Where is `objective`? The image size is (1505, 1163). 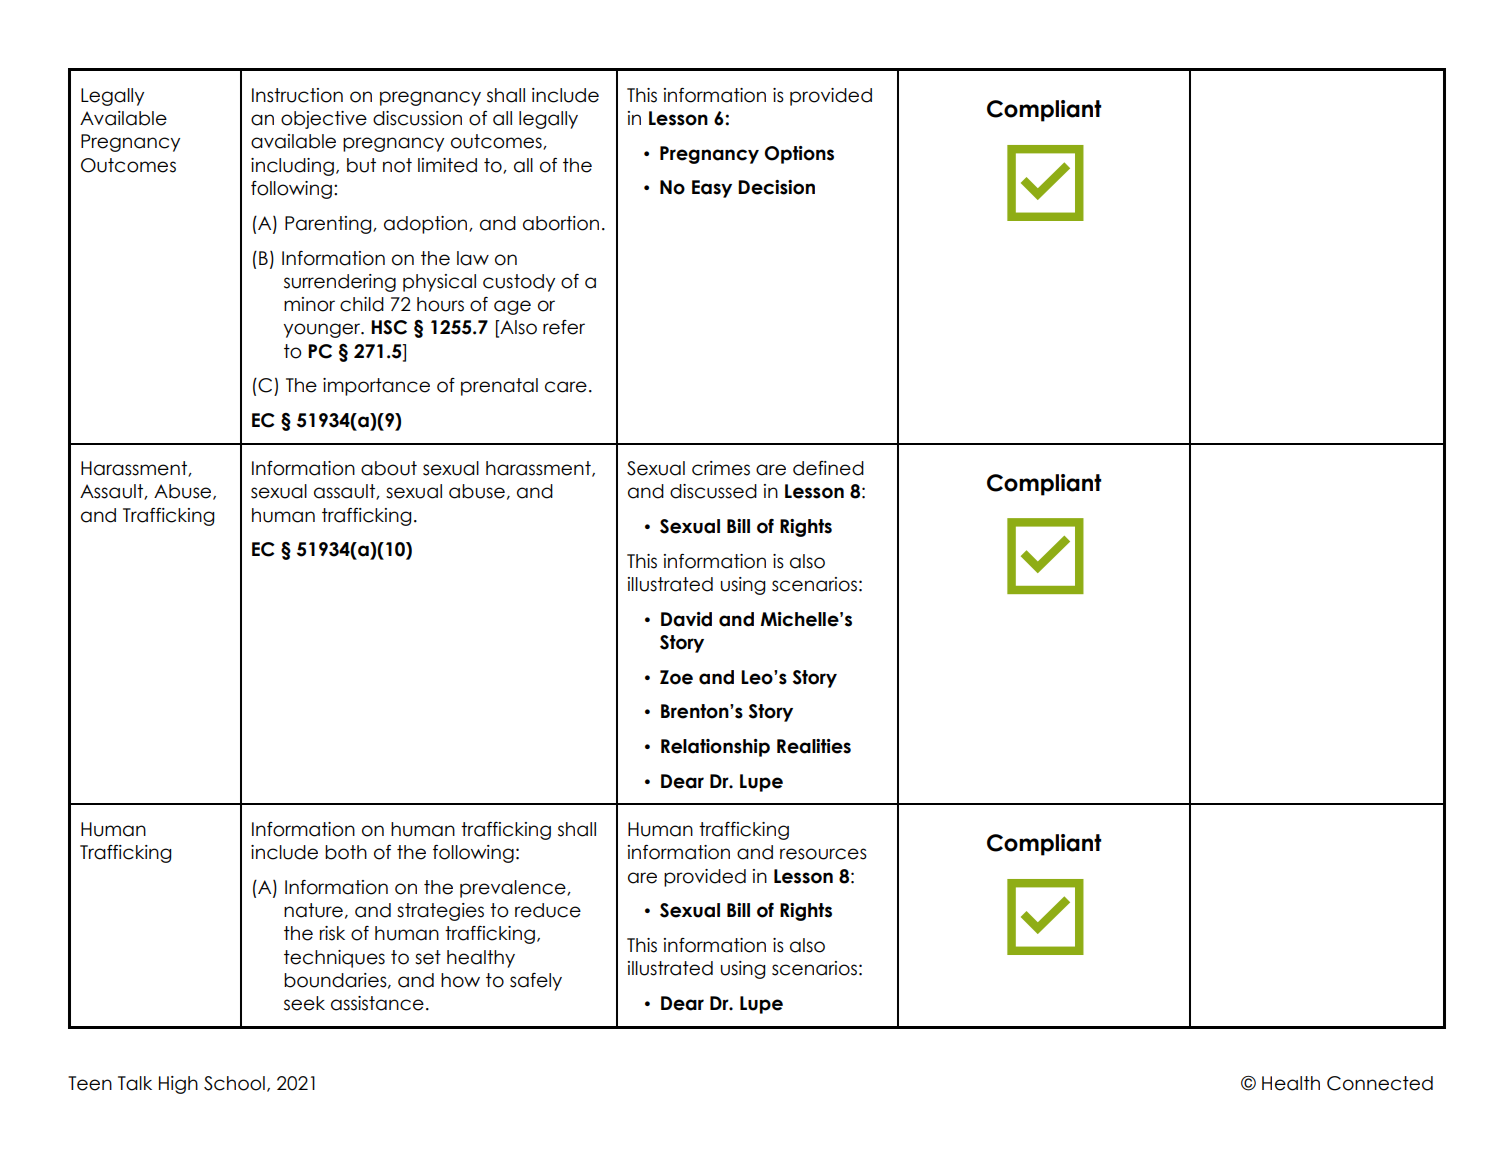 objective is located at coordinates (324, 120).
